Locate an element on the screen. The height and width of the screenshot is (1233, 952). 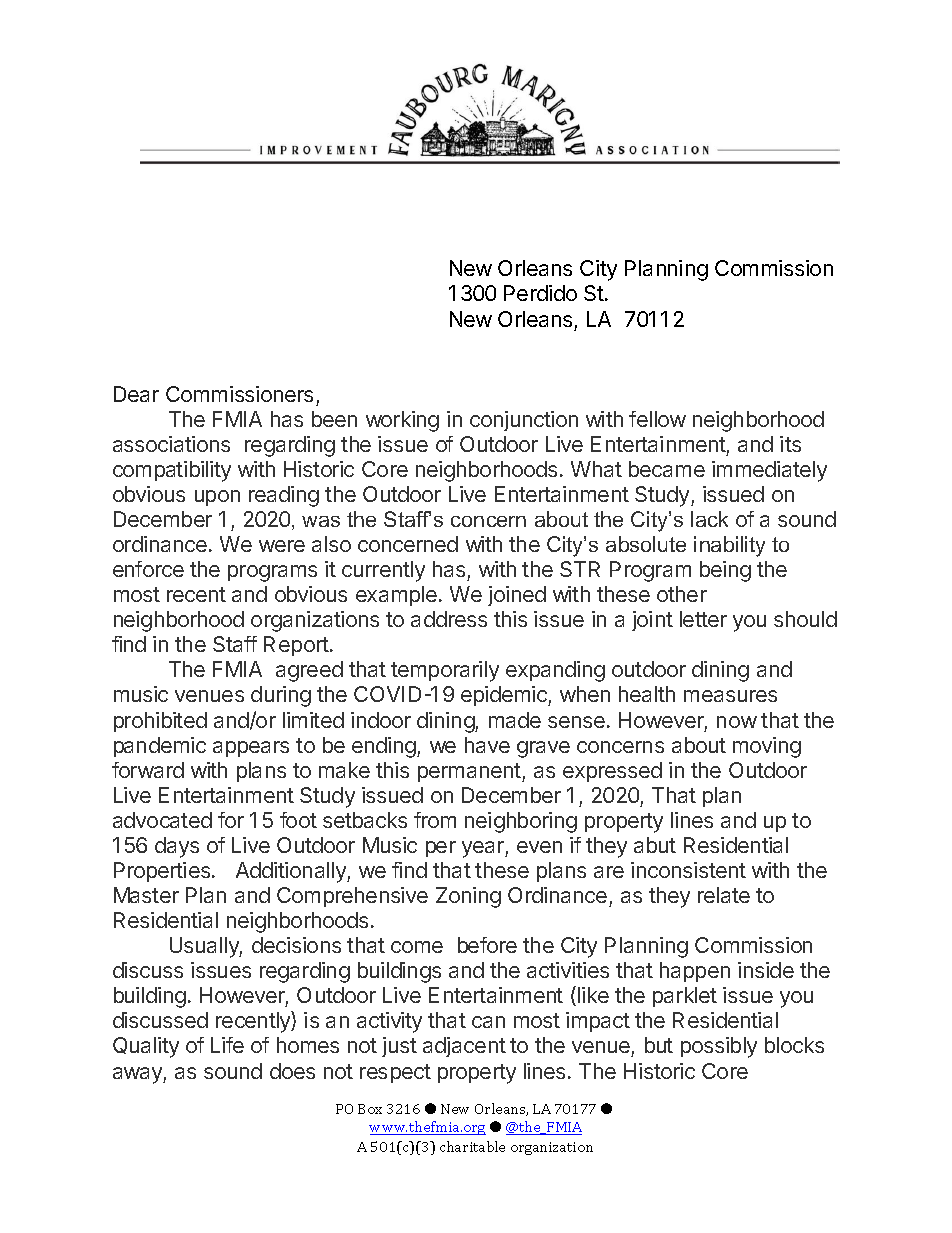
Perdido is located at coordinates (540, 293).
